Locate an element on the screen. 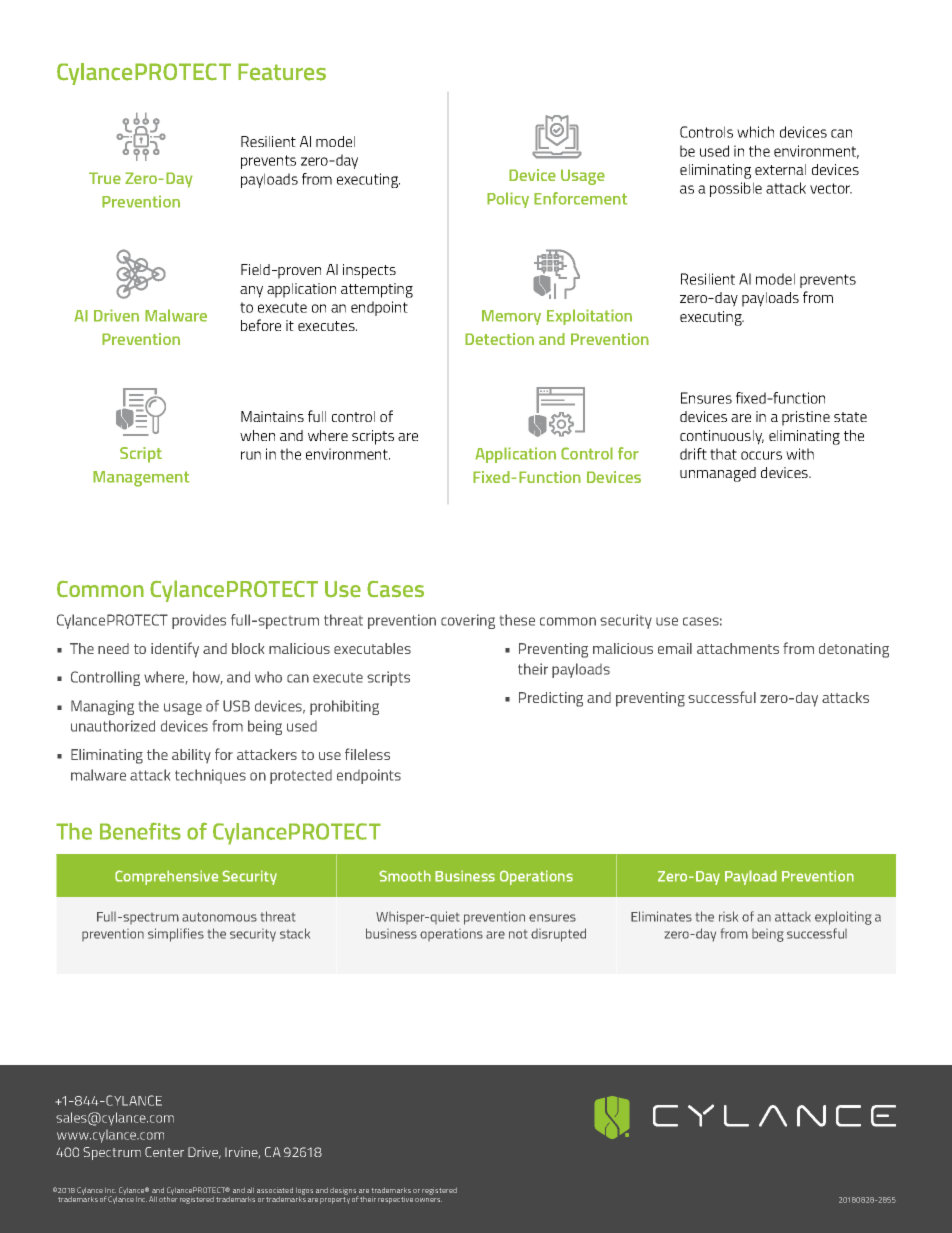 This screenshot has width=952, height=1233. which is located at coordinates (755, 132).
